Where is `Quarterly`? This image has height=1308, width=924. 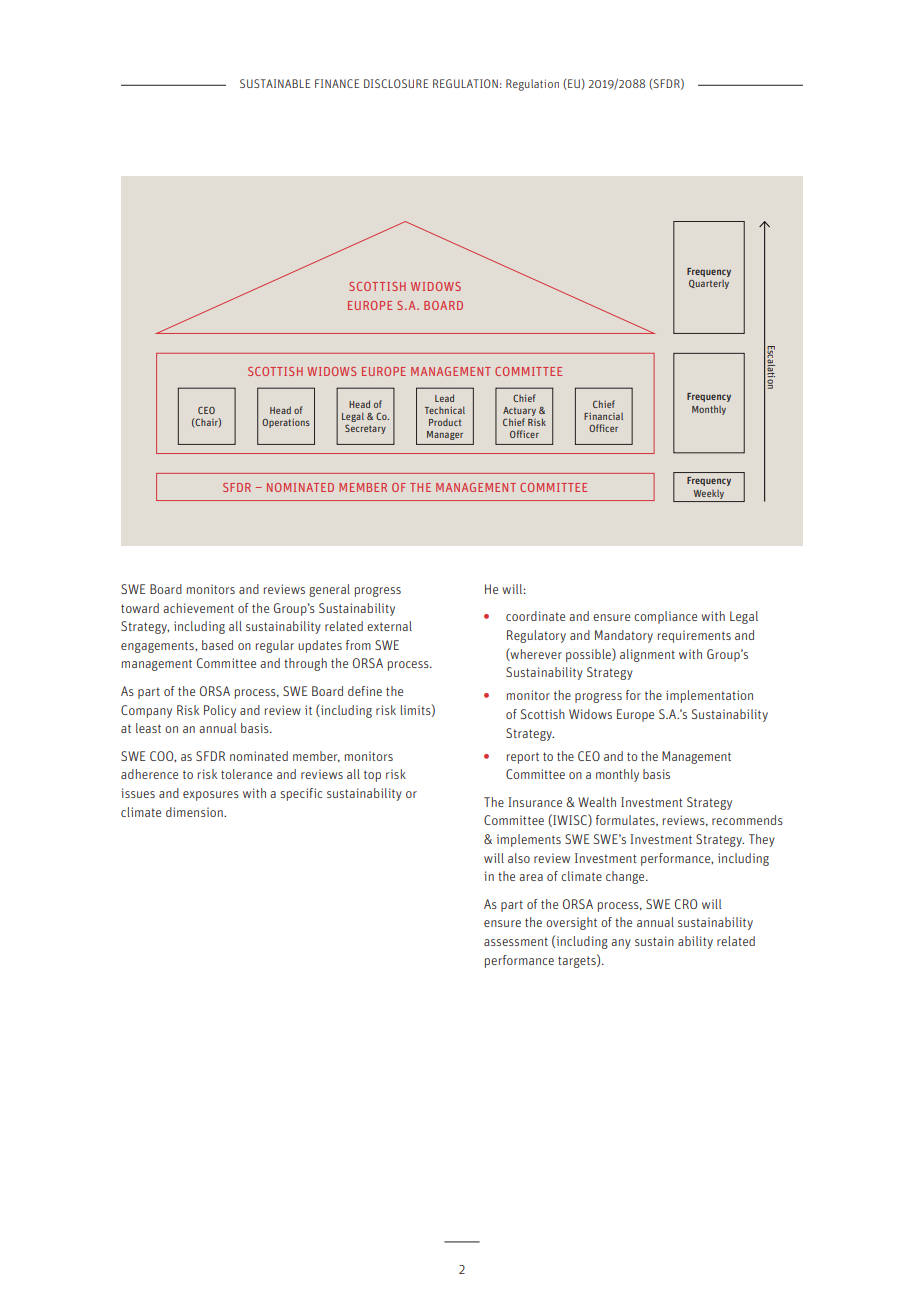
Quarterly is located at coordinates (709, 284).
